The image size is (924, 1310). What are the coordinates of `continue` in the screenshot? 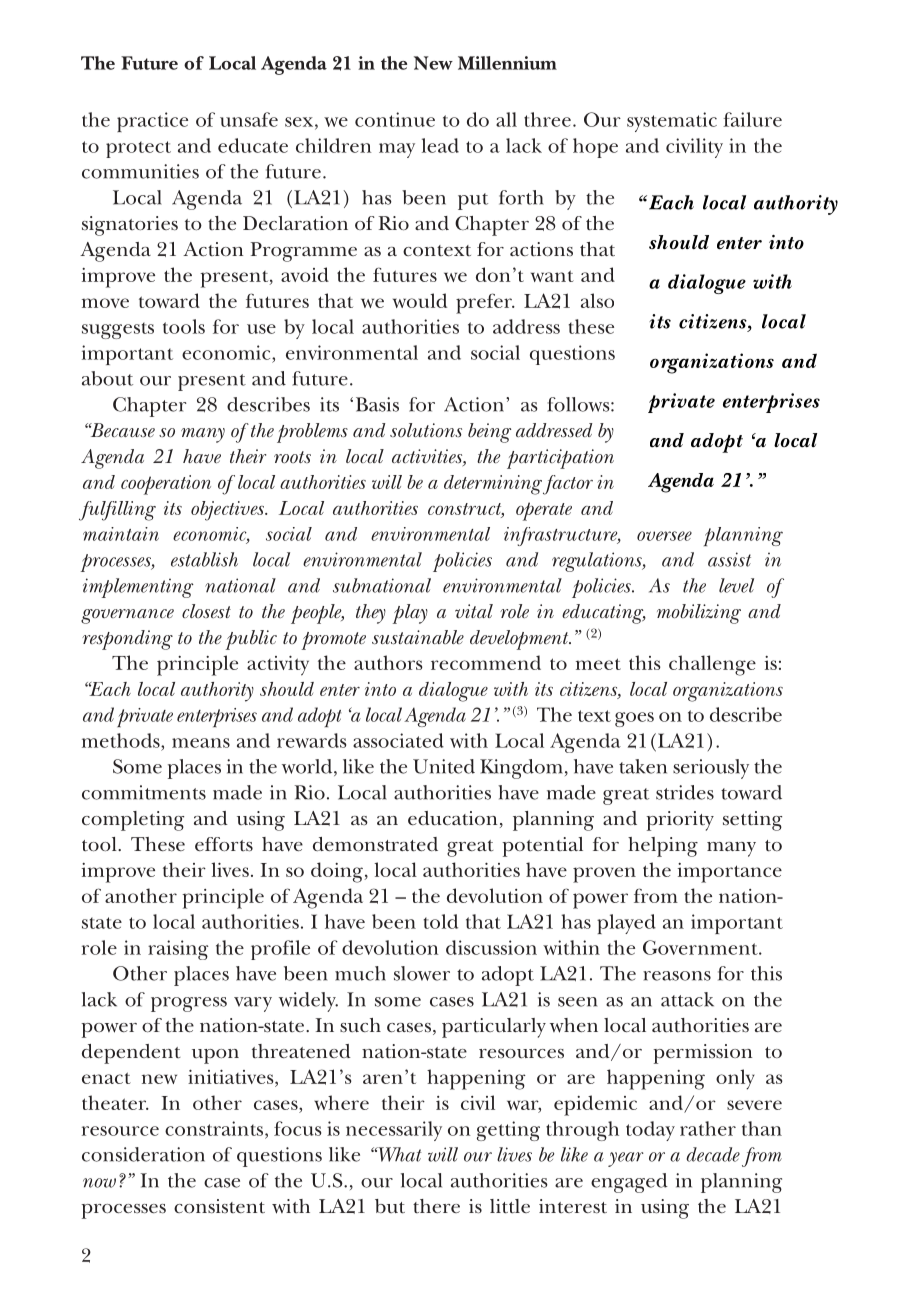 It's located at (395, 119).
